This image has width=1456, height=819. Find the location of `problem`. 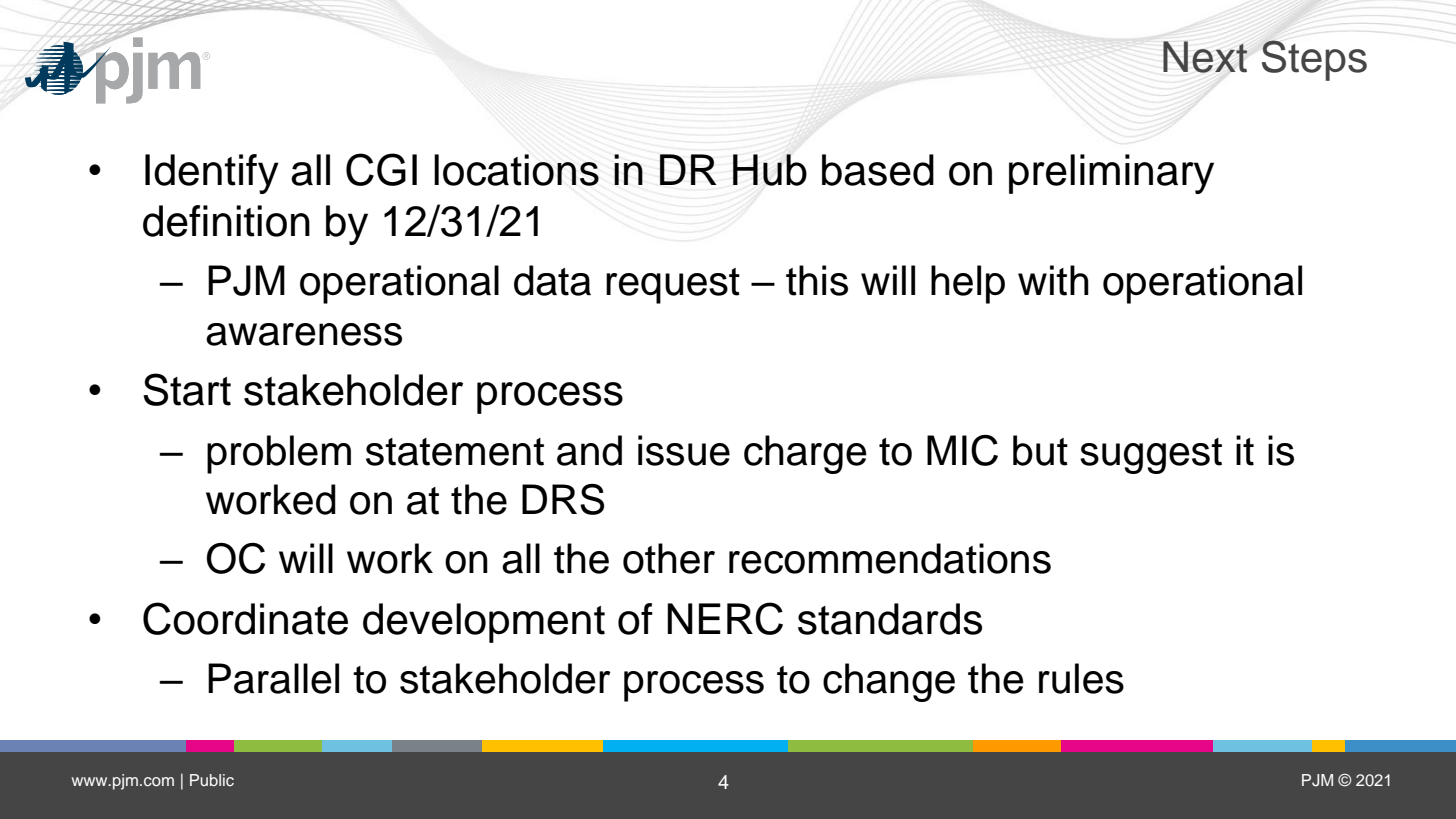

problem is located at coordinates (279, 454).
